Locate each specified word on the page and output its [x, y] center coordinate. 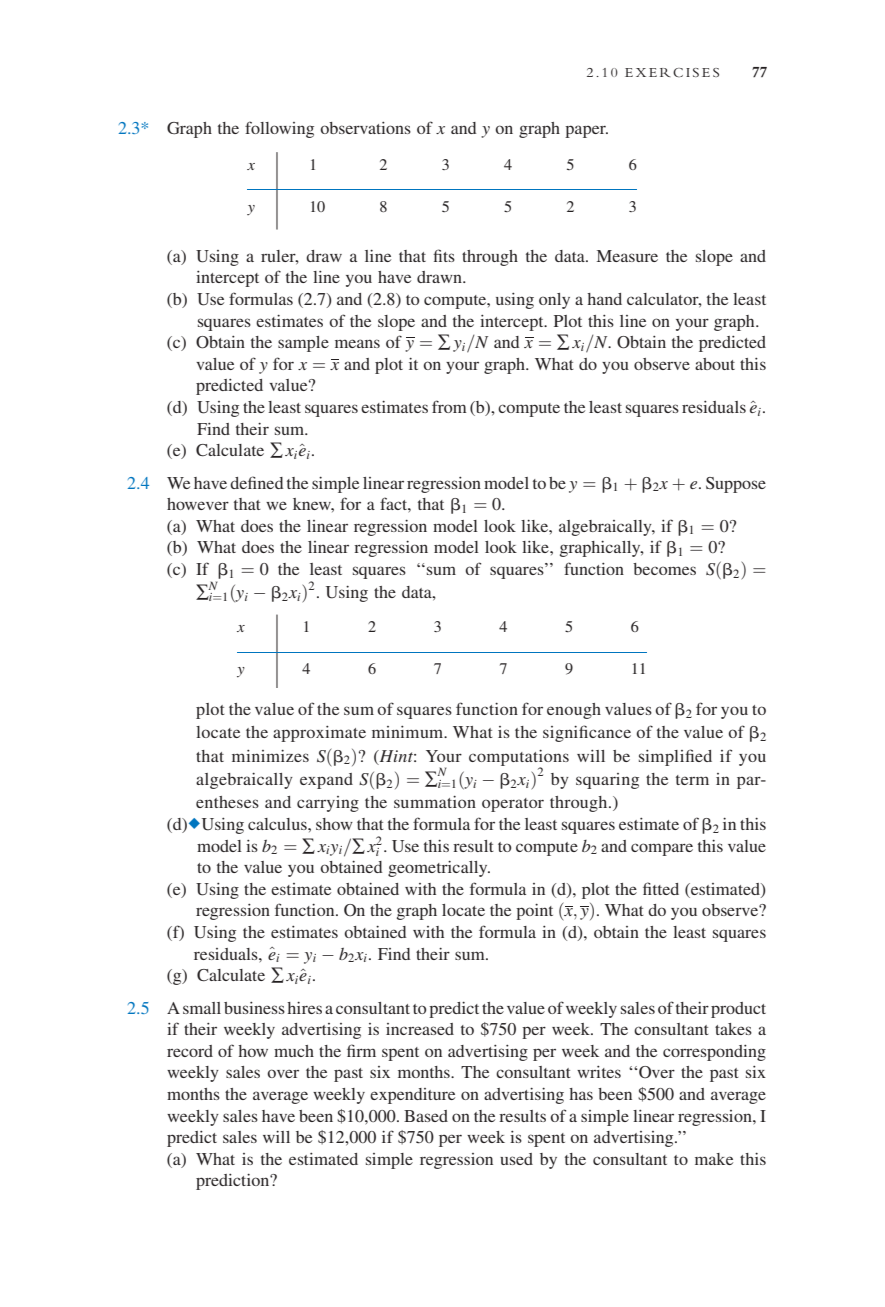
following [279, 129]
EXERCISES [672, 73]
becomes [664, 569]
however [198, 504]
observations [365, 128]
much [294, 1051]
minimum [409, 732]
